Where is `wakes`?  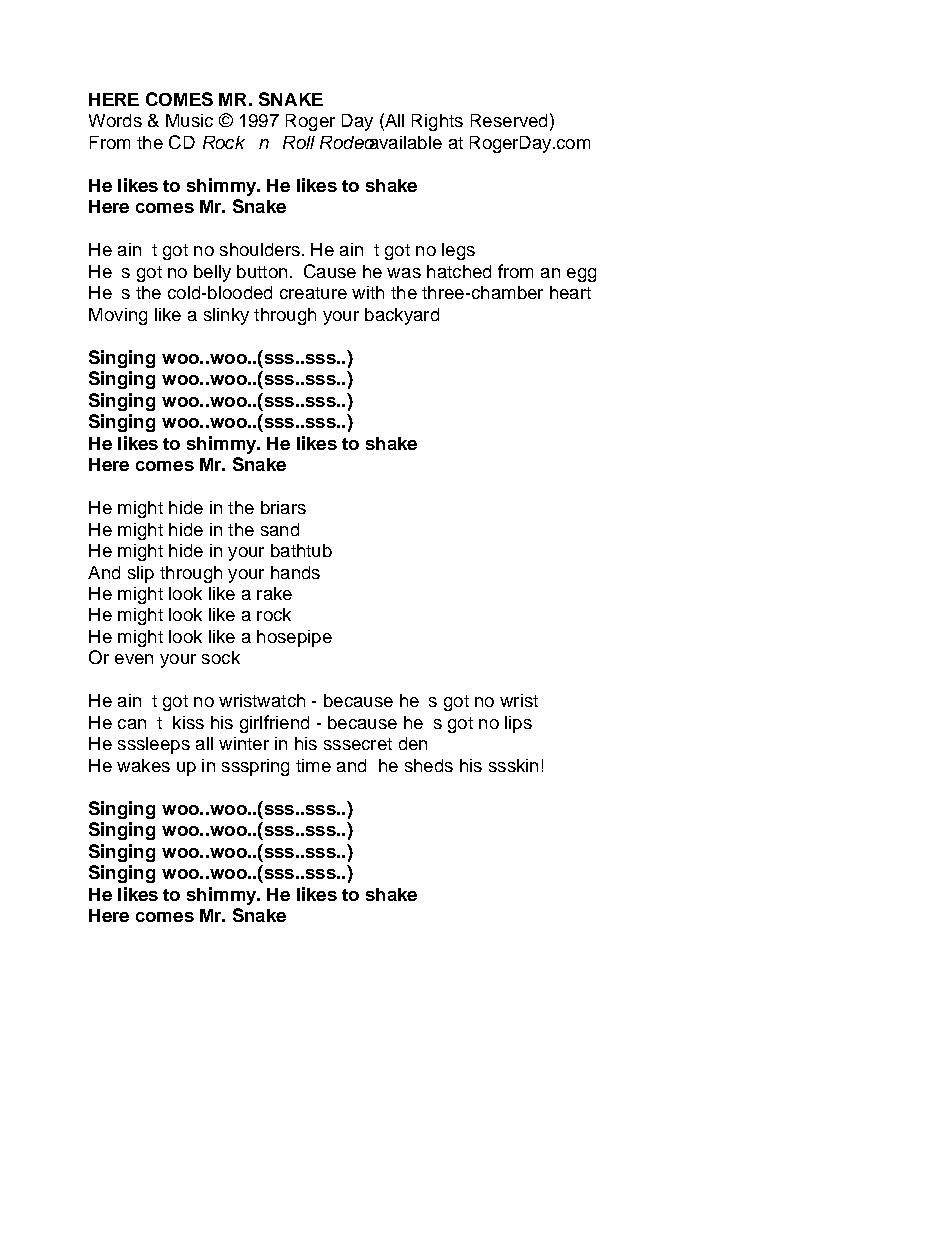 wakes is located at coordinates (143, 765).
